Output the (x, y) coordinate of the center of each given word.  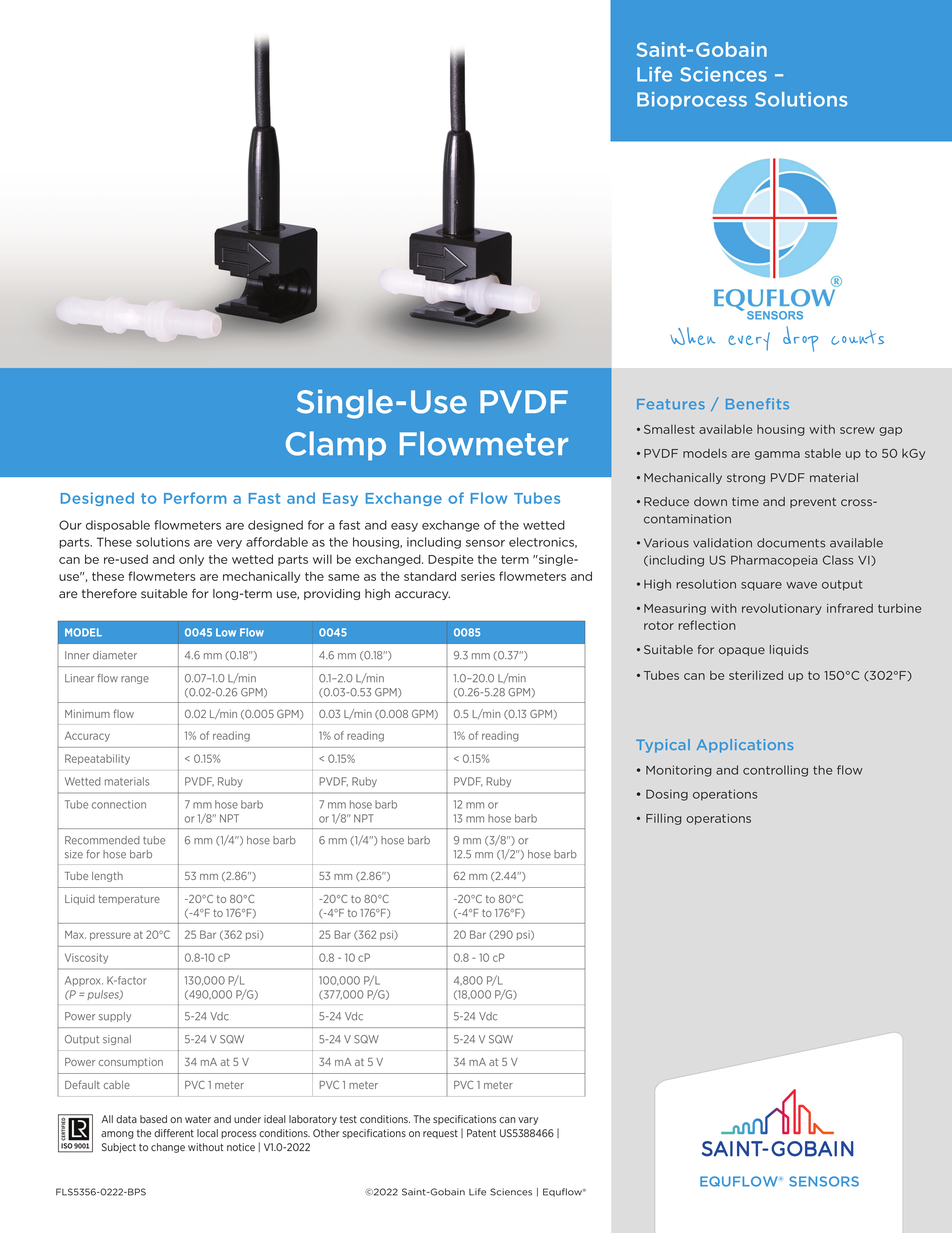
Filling (664, 819)
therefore (109, 594)
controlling (775, 771)
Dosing (667, 795)
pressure (110, 936)
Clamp (336, 446)
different (174, 1133)
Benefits (757, 404)
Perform (195, 498)
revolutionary (782, 609)
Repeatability (97, 759)
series (478, 576)
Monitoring (679, 771)
